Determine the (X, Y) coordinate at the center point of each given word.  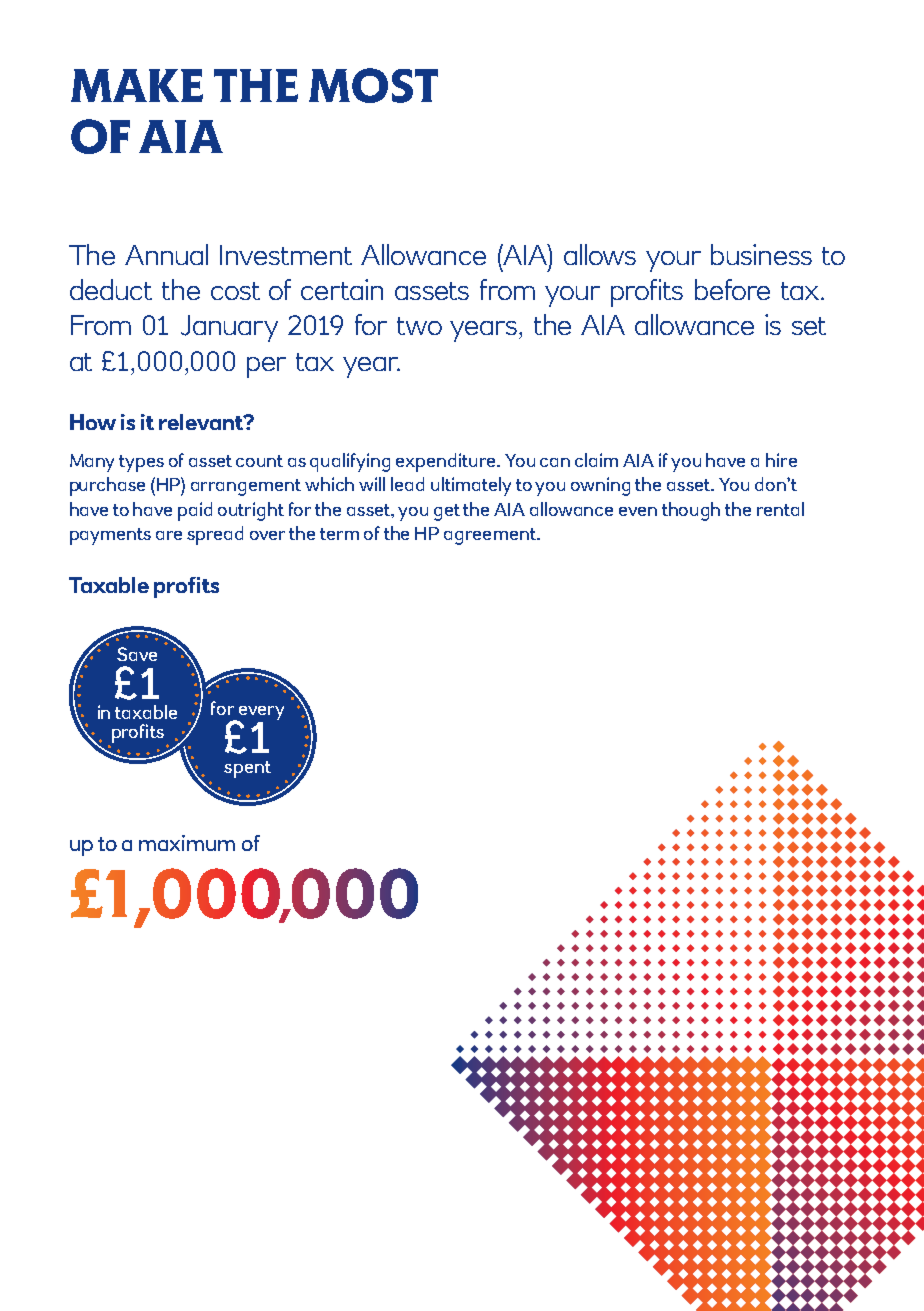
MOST (373, 85)
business (761, 254)
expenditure (447, 462)
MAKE (137, 85)
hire (781, 460)
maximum (187, 843)
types (141, 463)
